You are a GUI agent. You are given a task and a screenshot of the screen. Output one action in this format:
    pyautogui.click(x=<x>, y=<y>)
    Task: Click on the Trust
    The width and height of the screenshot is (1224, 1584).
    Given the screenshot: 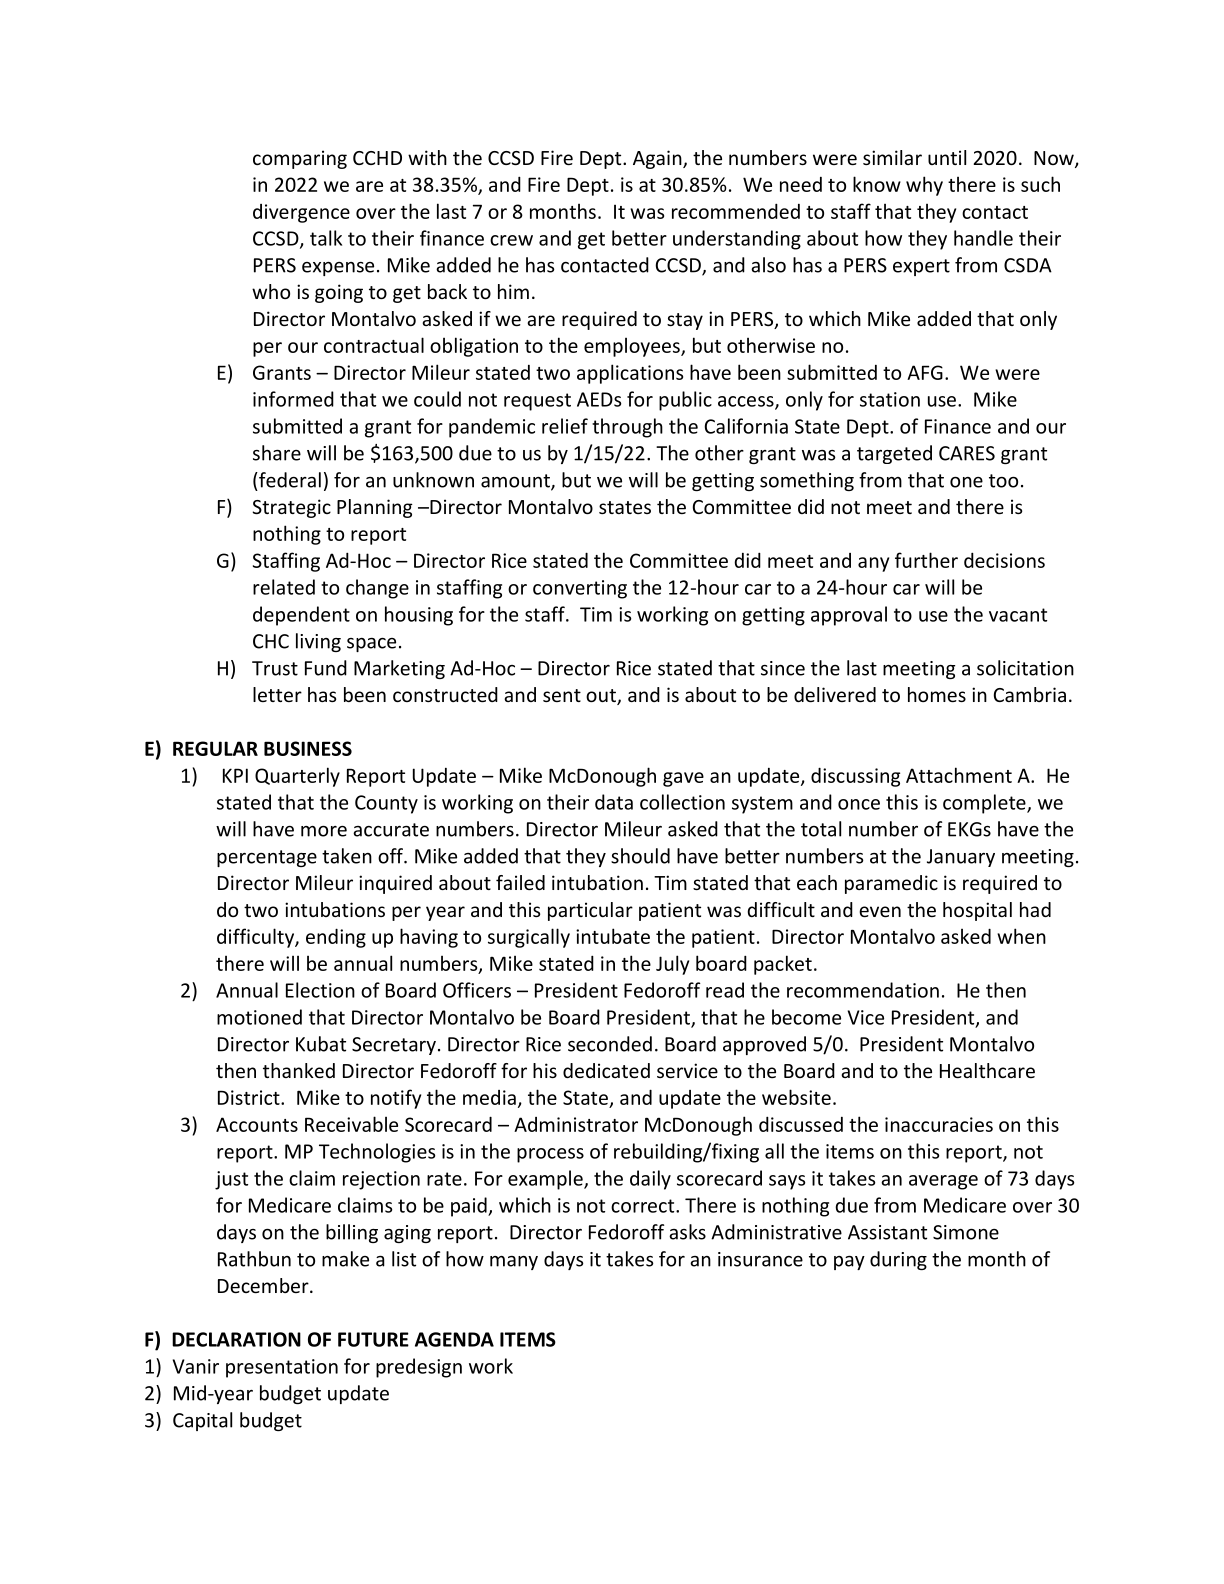 What is the action you would take?
    pyautogui.click(x=275, y=668)
